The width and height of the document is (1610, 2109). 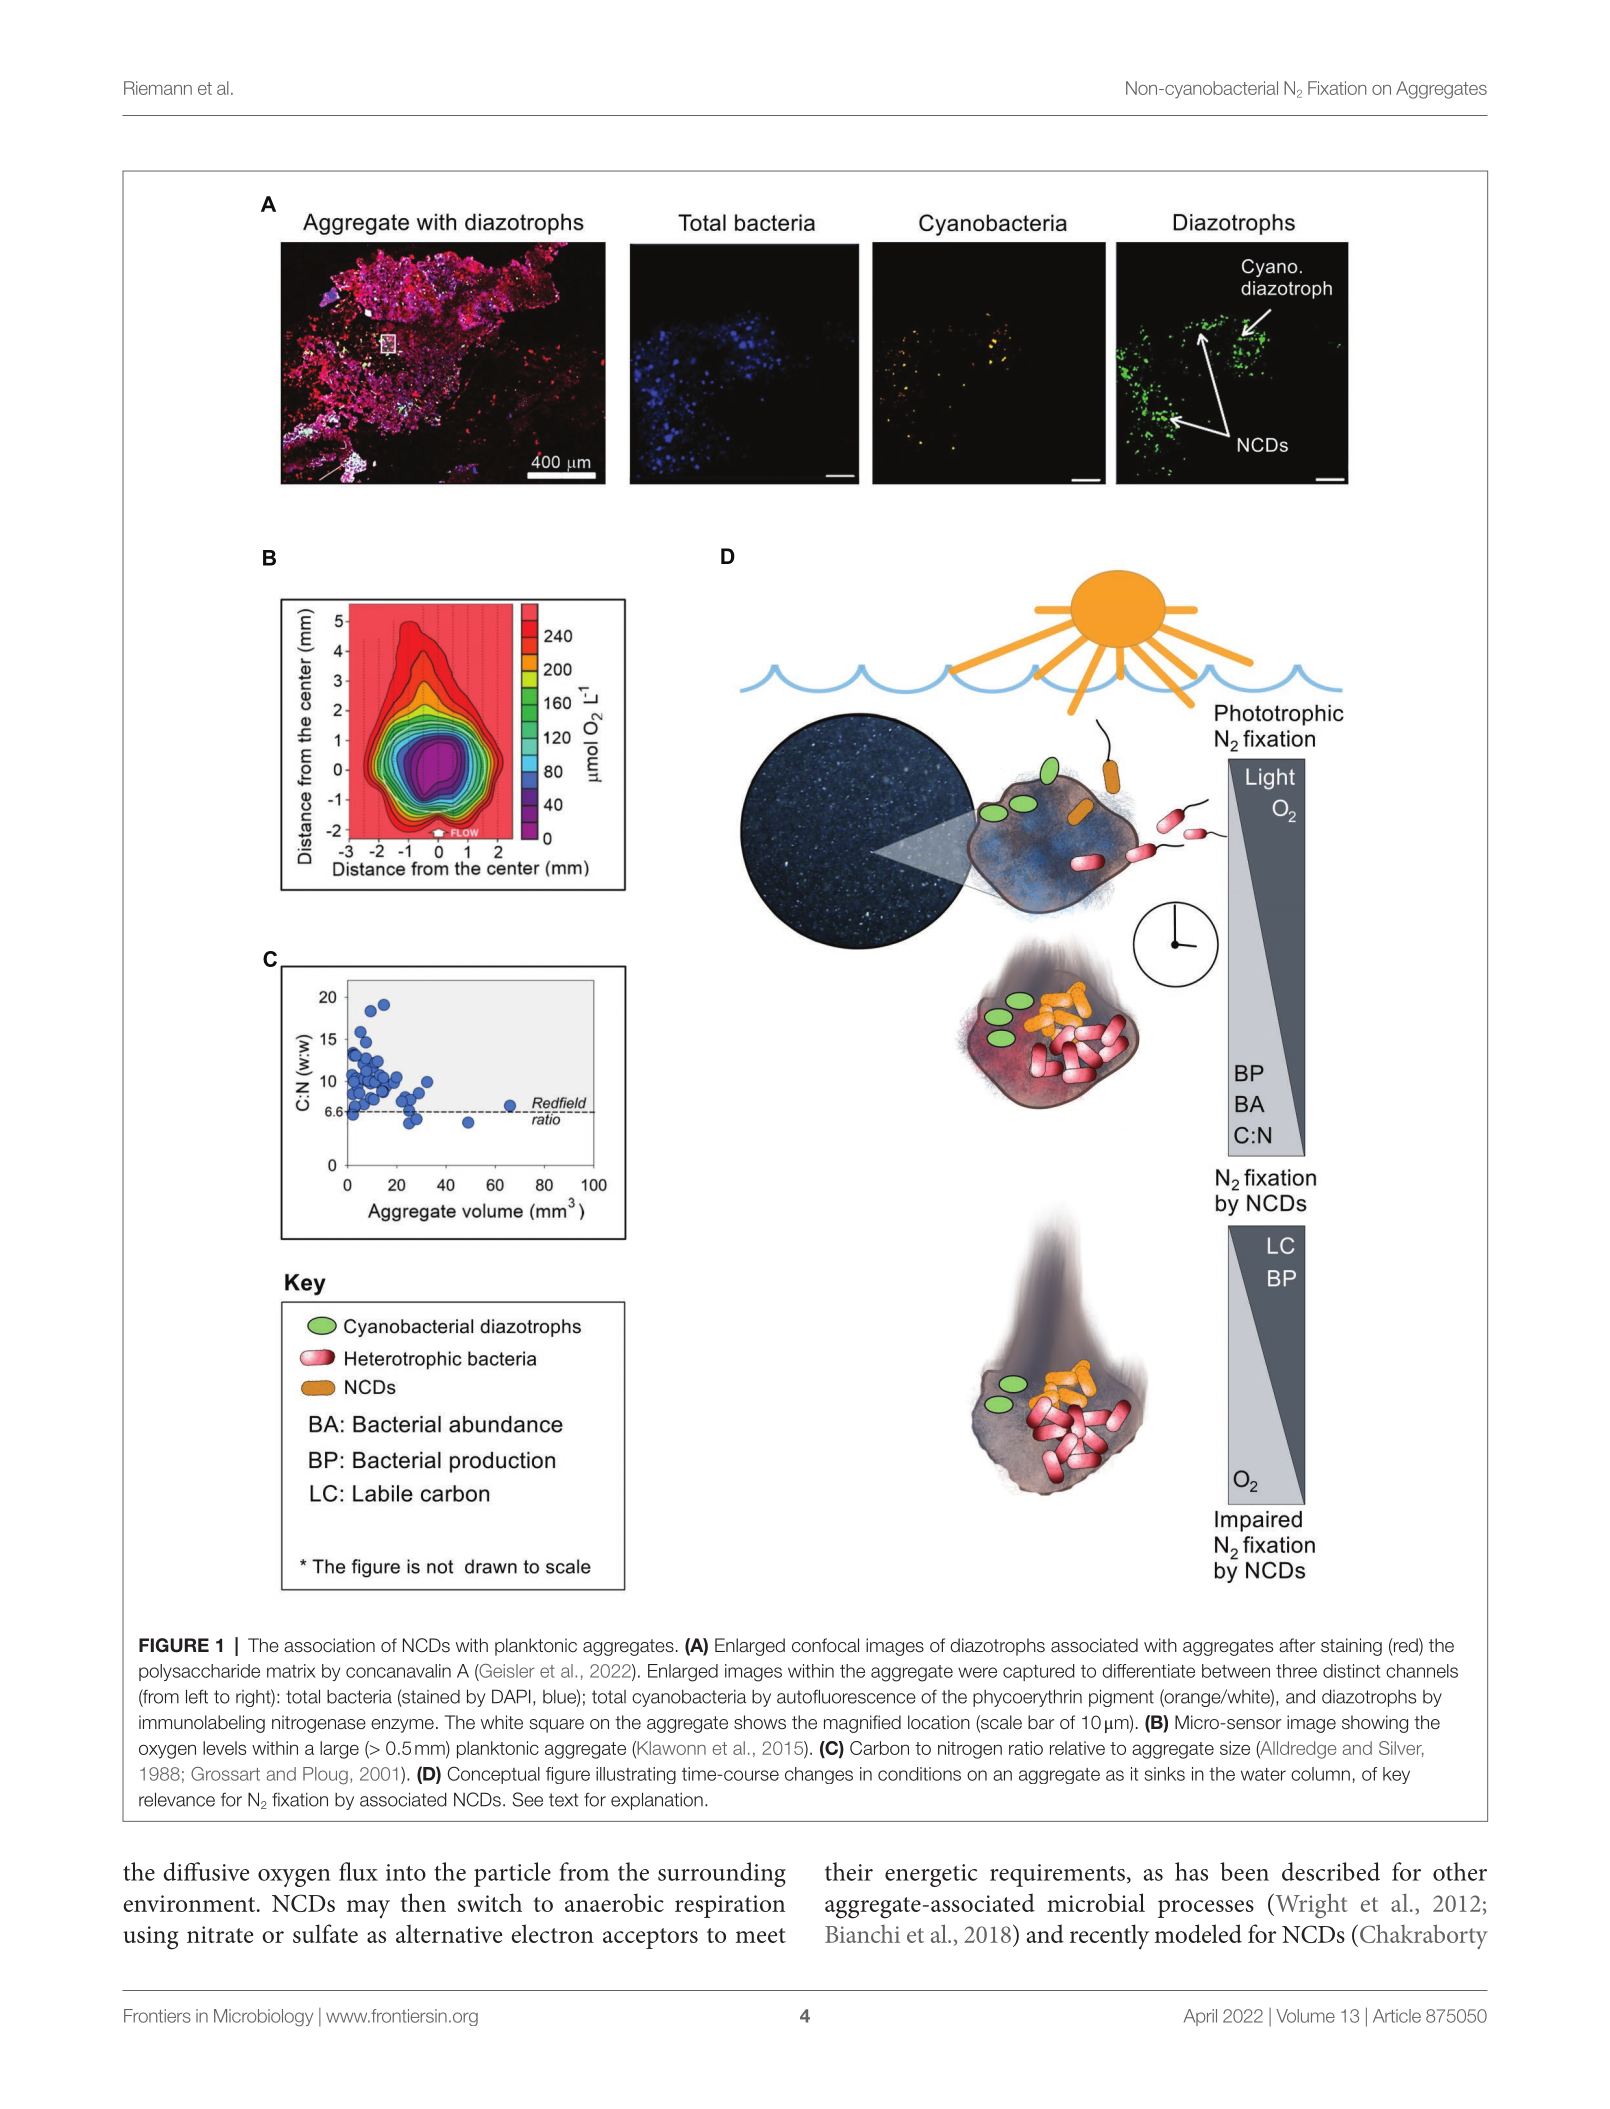 What do you see at coordinates (825, 1645) in the document?
I see `confocal` at bounding box center [825, 1645].
